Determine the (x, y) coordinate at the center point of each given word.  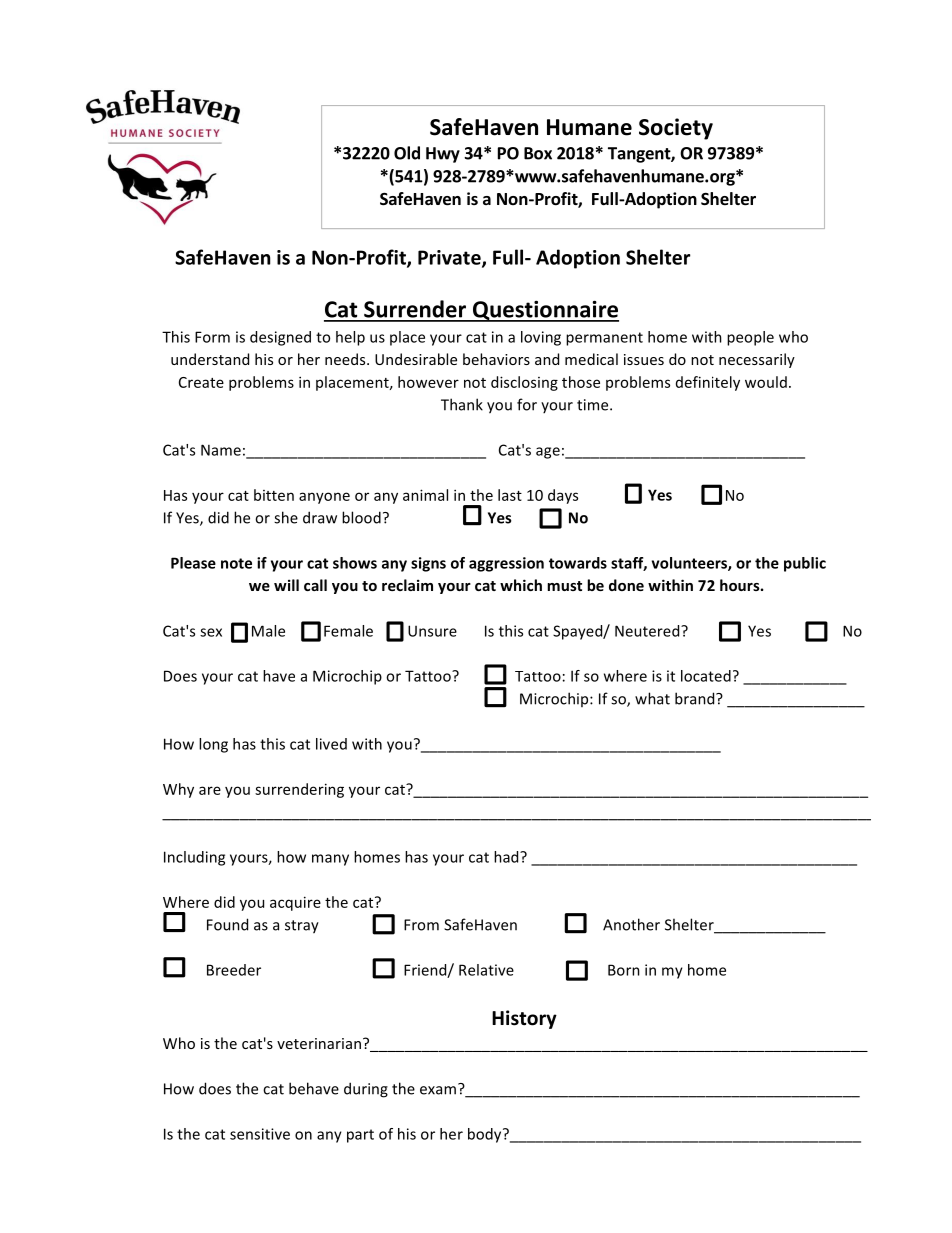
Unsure (432, 631)
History (524, 1019)
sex (211, 632)
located (706, 676)
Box (538, 153)
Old (407, 153)
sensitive (260, 1134)
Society (676, 129)
